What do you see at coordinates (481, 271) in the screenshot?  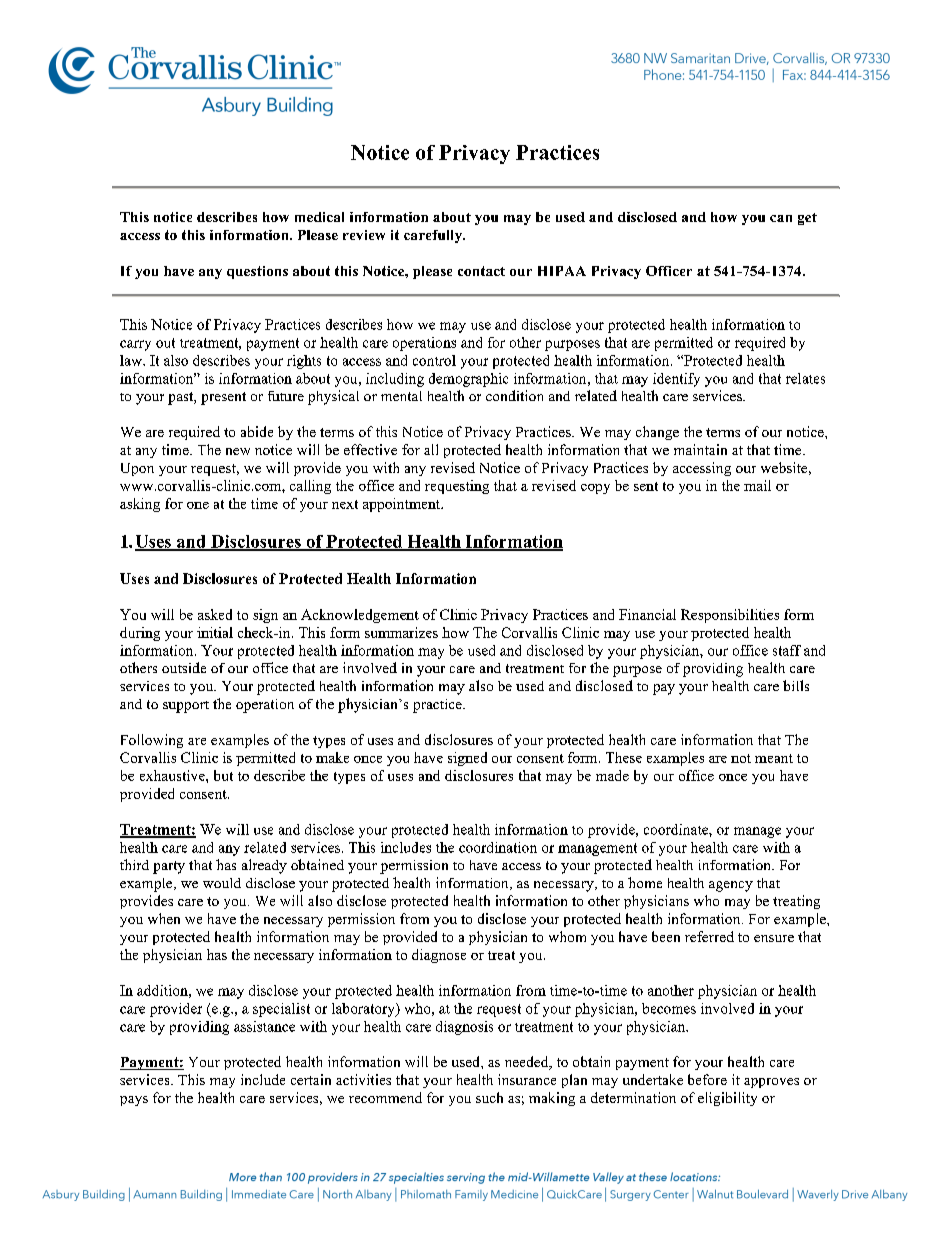 I see `contact` at bounding box center [481, 271].
